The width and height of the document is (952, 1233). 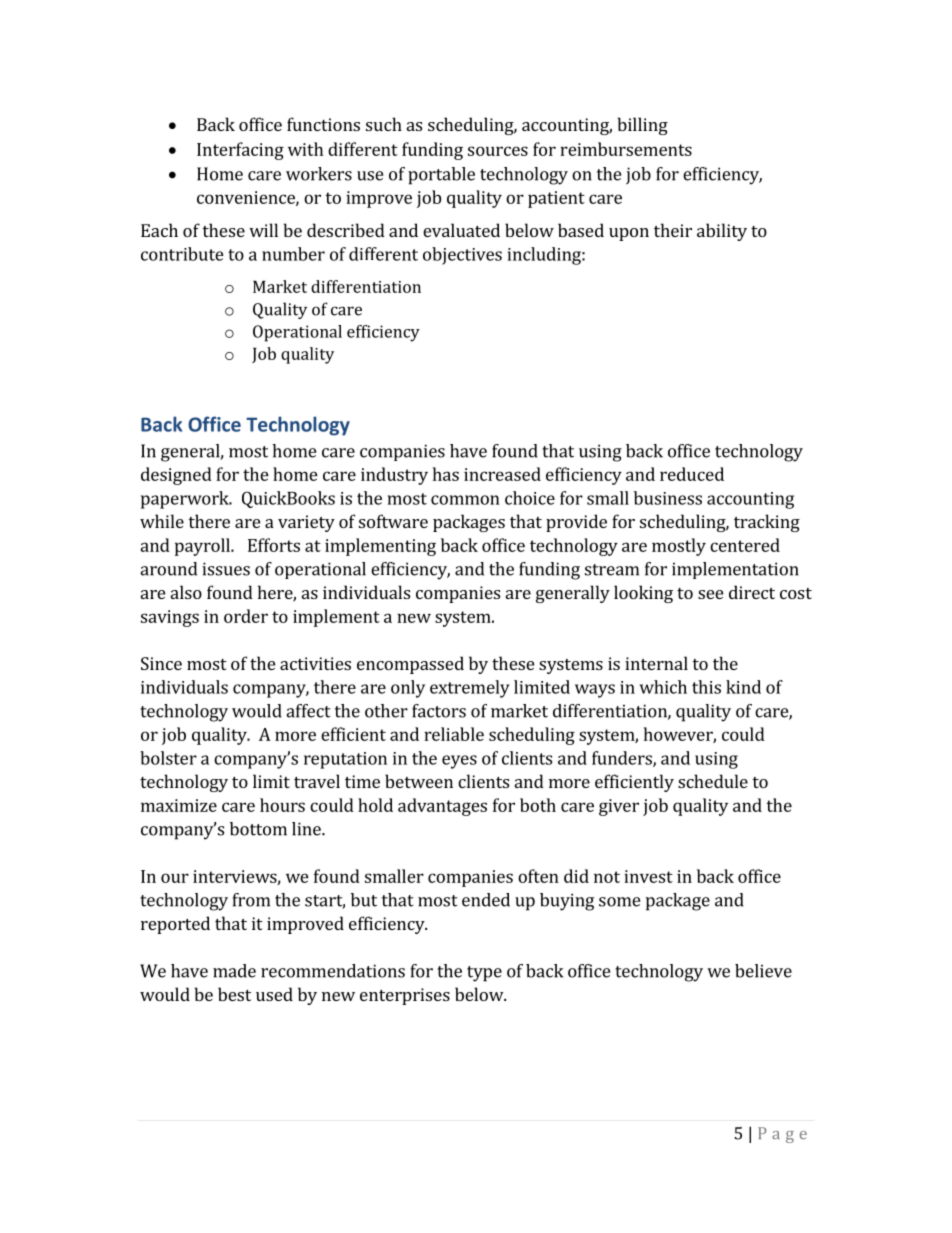 What do you see at coordinates (465, 500) in the document?
I see `common` at bounding box center [465, 500].
